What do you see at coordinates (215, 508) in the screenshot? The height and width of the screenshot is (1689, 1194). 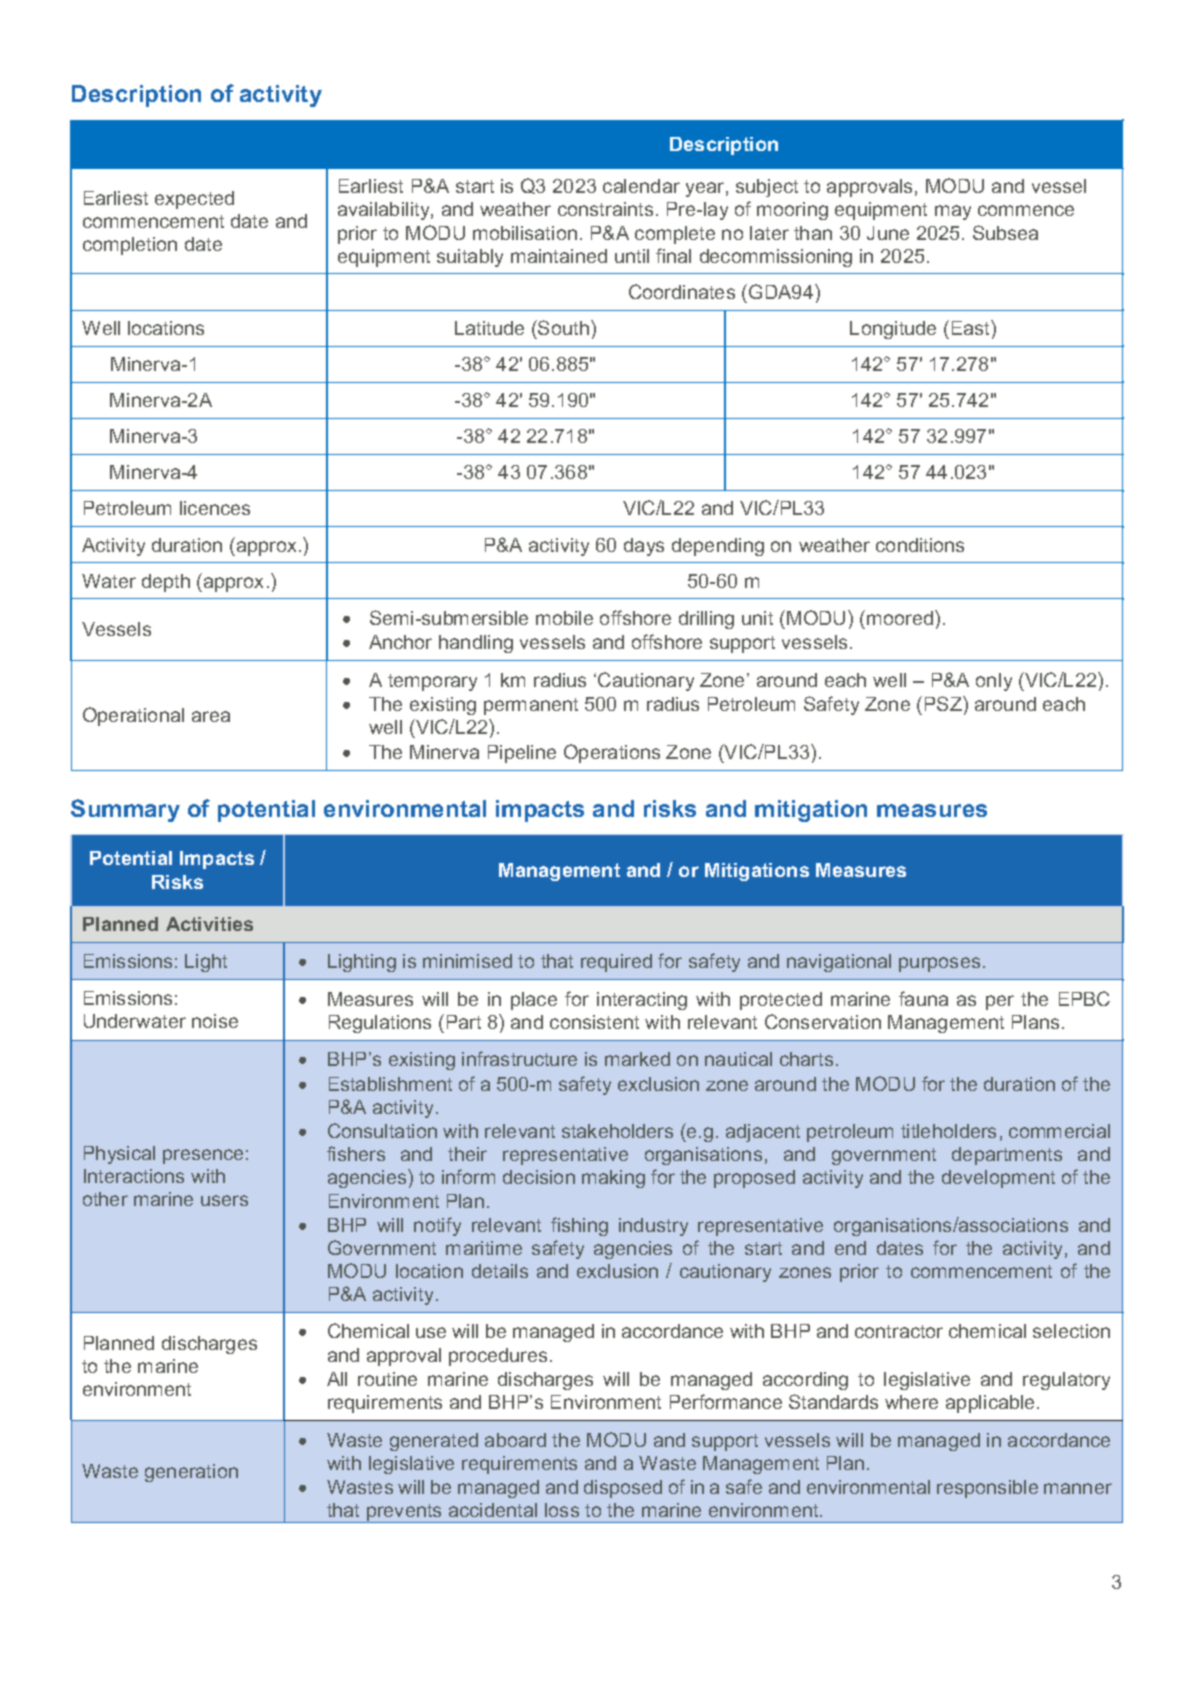 I see `licences` at bounding box center [215, 508].
